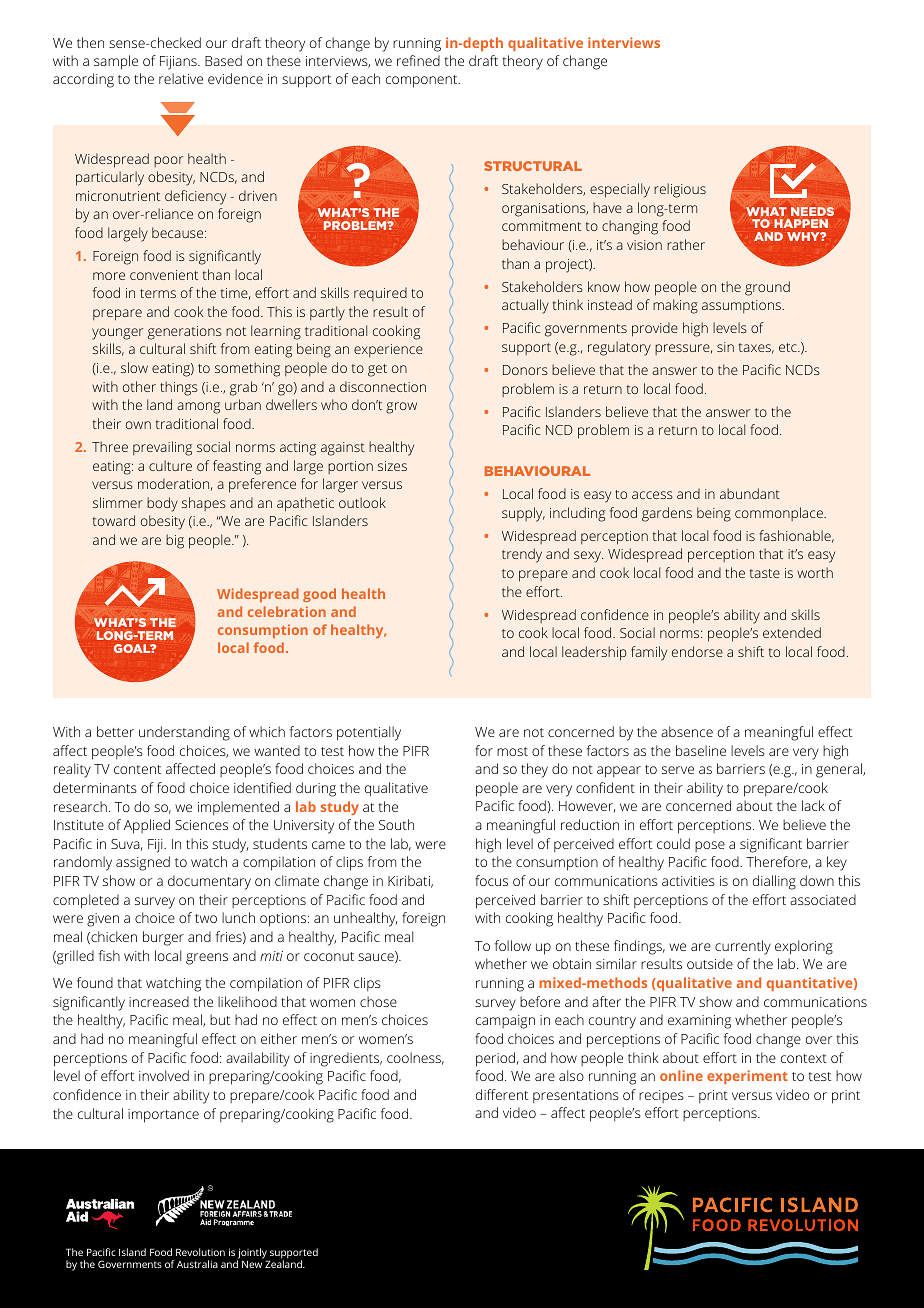 The width and height of the screenshot is (924, 1308). I want to click on relative, so click(181, 78).
